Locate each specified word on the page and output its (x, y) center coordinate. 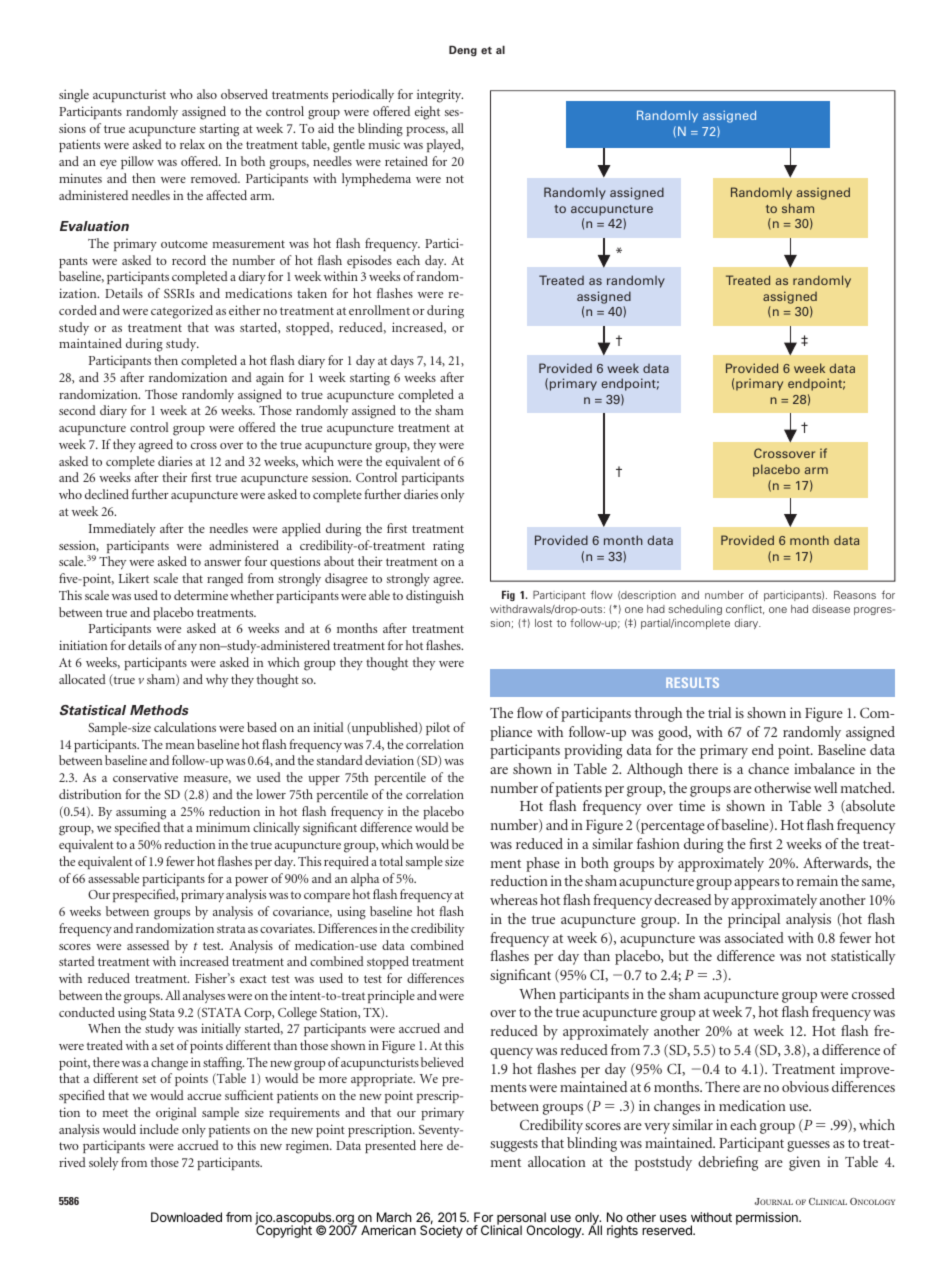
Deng (463, 51)
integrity (440, 96)
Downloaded (186, 1217)
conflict (745, 609)
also (207, 94)
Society (441, 1231)
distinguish (435, 597)
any (187, 648)
